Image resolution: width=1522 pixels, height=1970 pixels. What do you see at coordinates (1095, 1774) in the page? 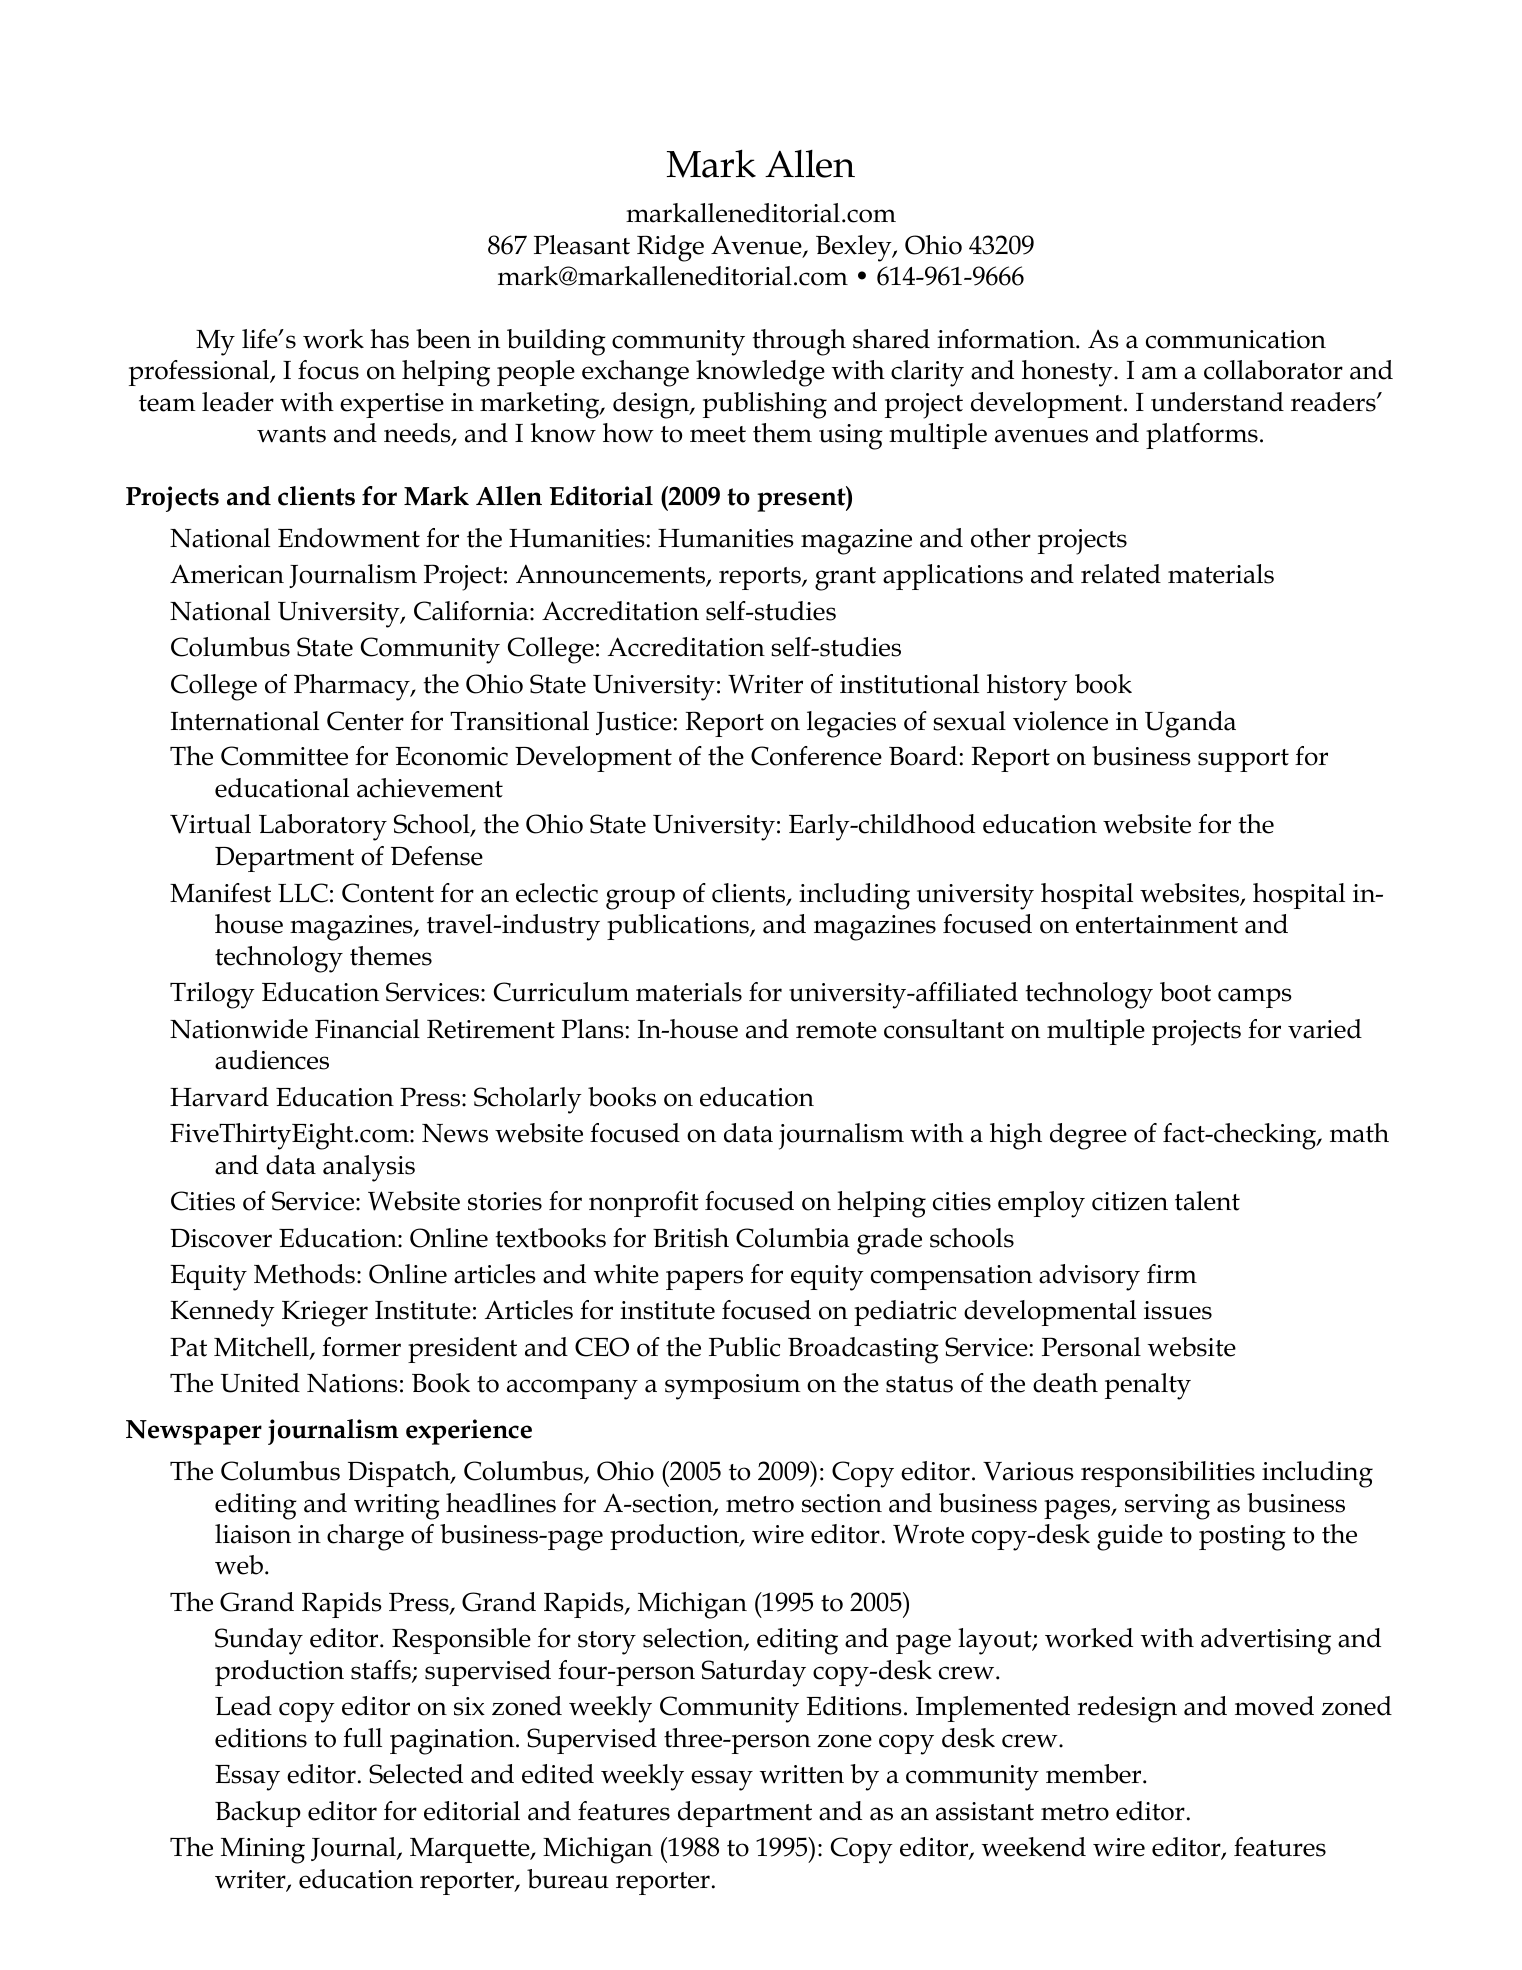
I see `member` at bounding box center [1095, 1774].
